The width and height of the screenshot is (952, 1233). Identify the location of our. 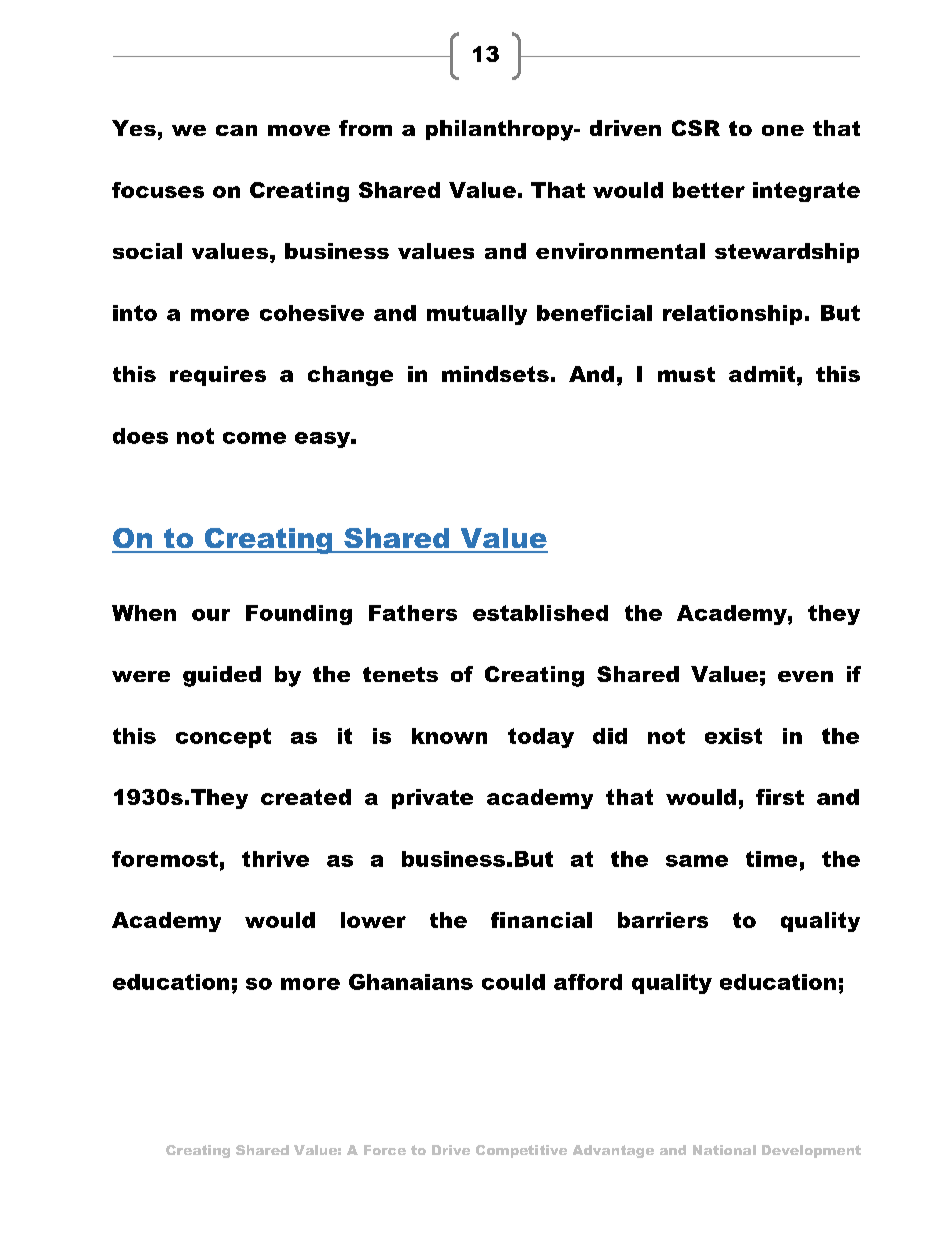
(211, 615).
